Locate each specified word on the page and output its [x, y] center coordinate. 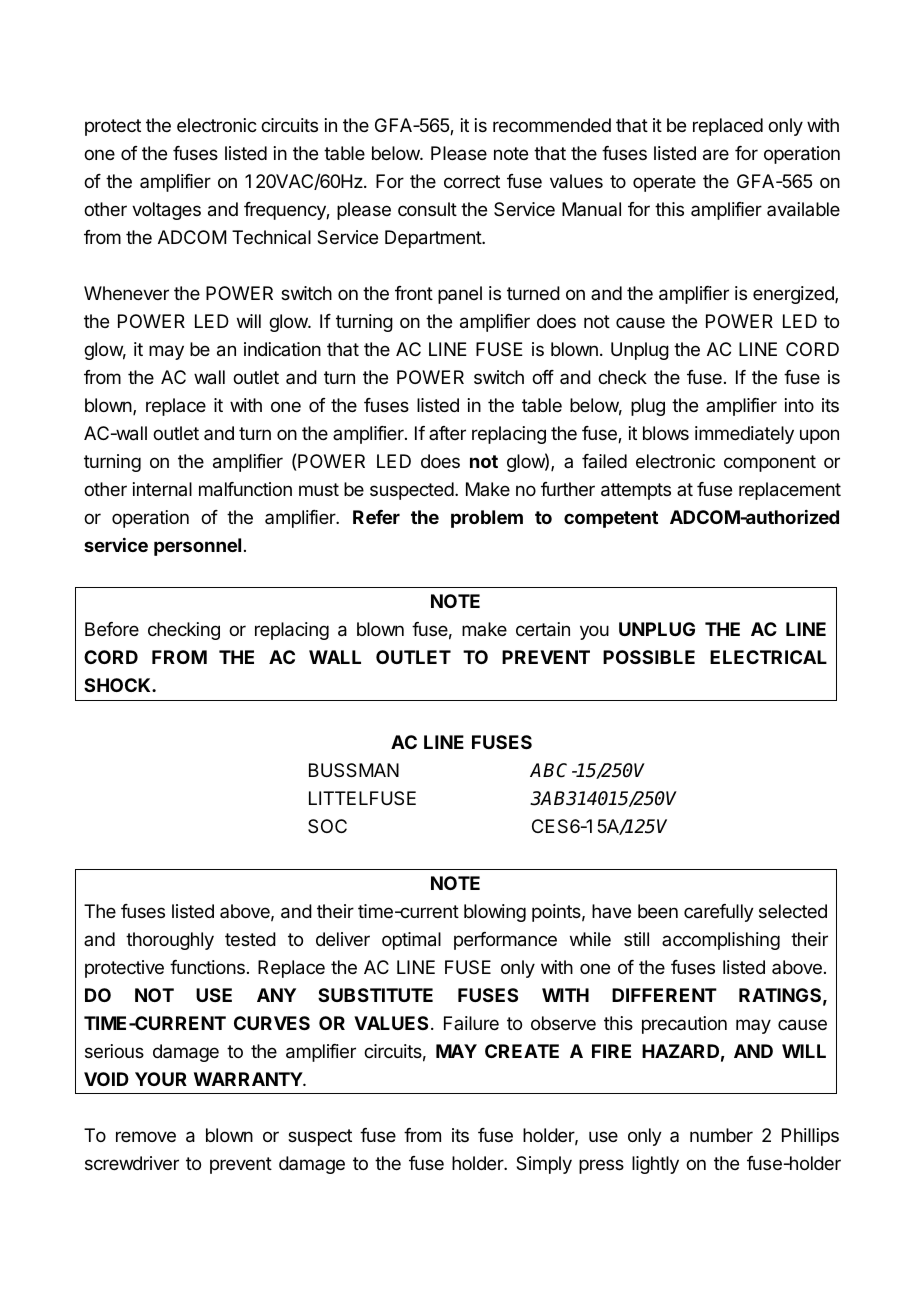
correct [472, 181]
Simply [544, 1165]
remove [146, 1136]
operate [664, 183]
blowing [495, 913]
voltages [166, 211]
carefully [719, 913]
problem [487, 519]
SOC [327, 826]
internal [162, 489]
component [770, 463]
